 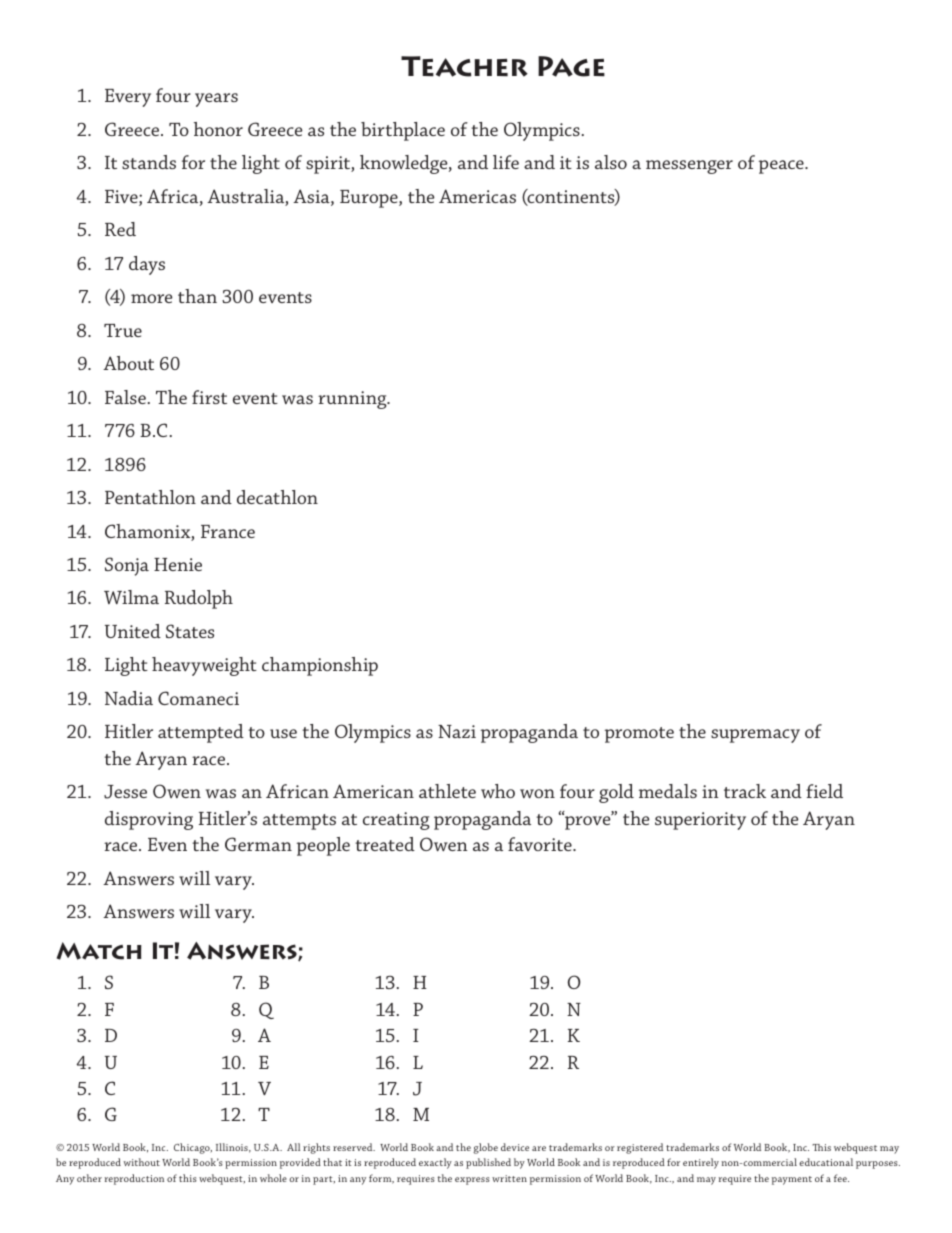 What do you see at coordinates (464, 66) in the screenshot?
I see `Teacher` at bounding box center [464, 66].
